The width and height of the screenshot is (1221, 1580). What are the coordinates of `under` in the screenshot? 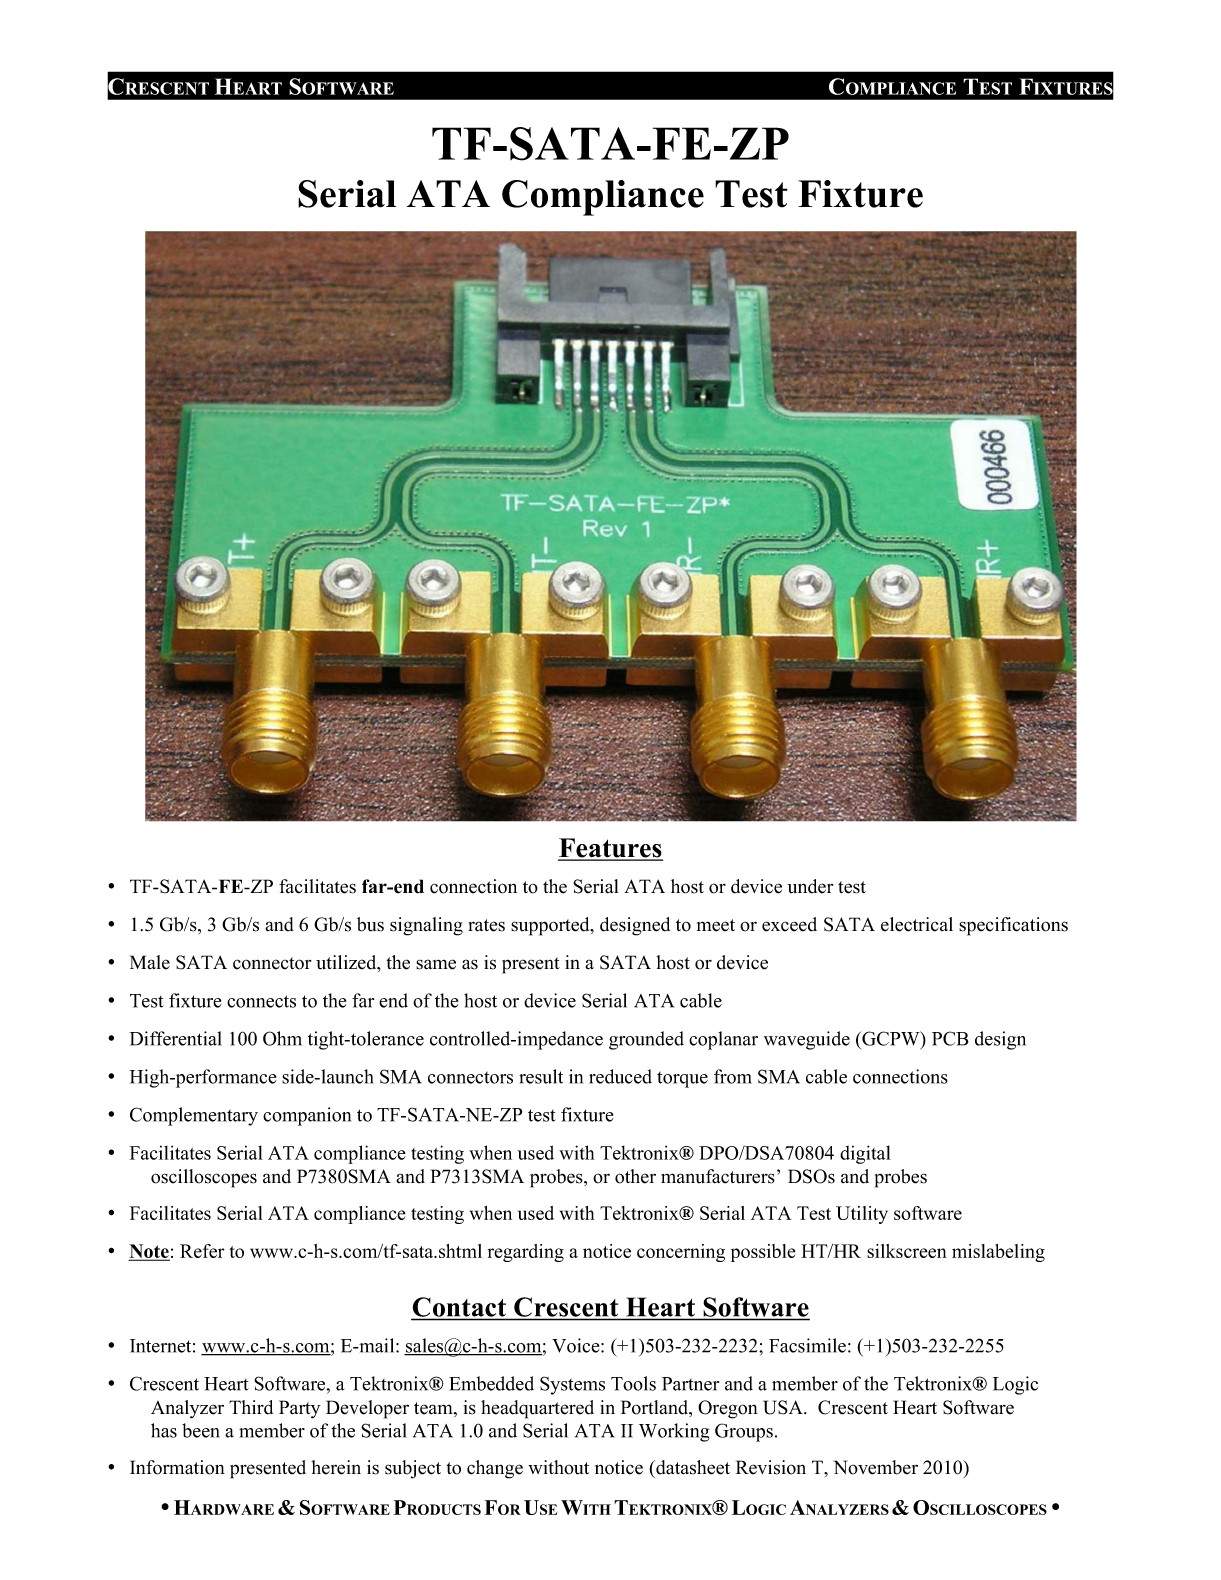 It's located at (810, 886).
